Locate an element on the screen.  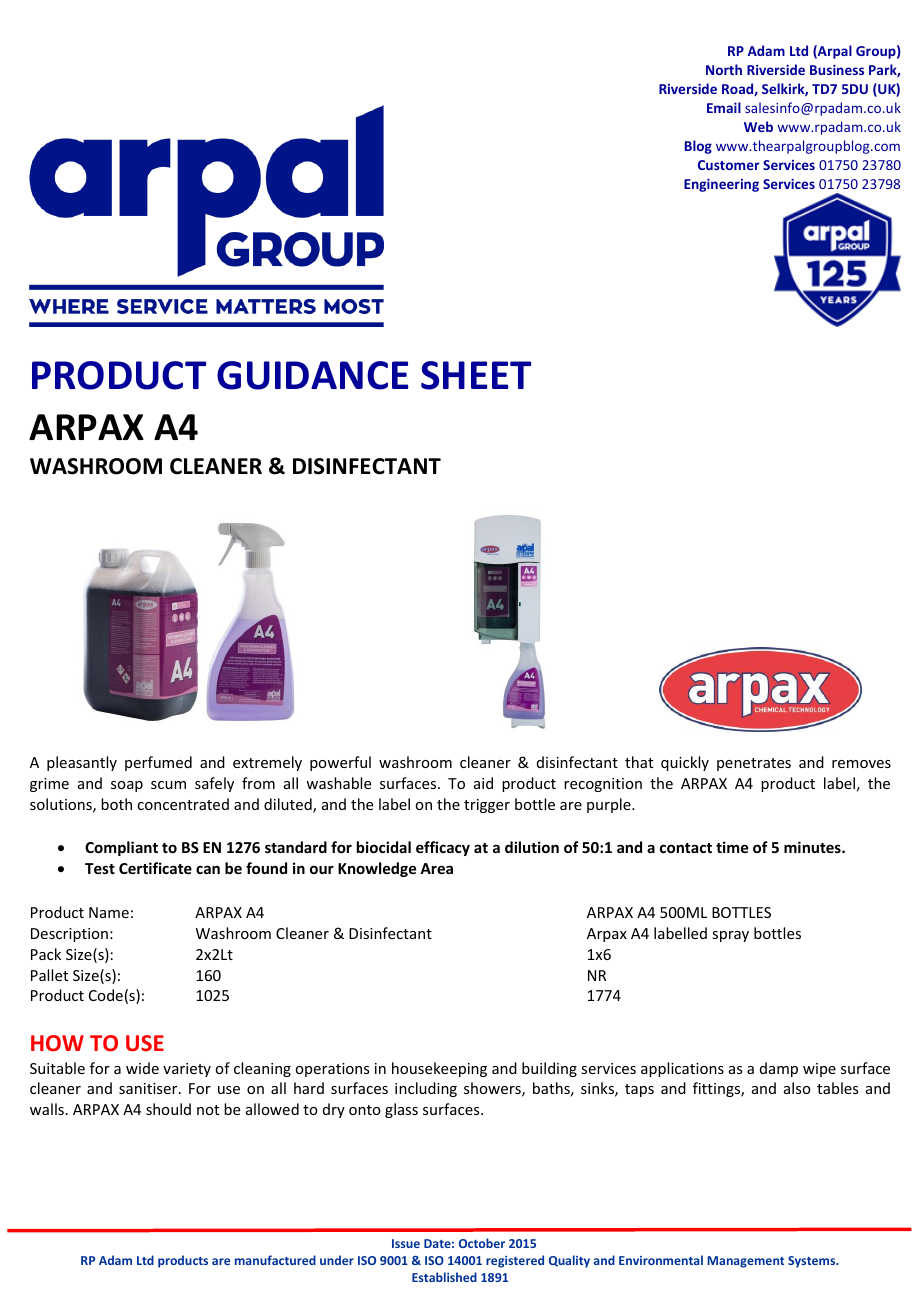
manufactured is located at coordinates (275, 1260).
